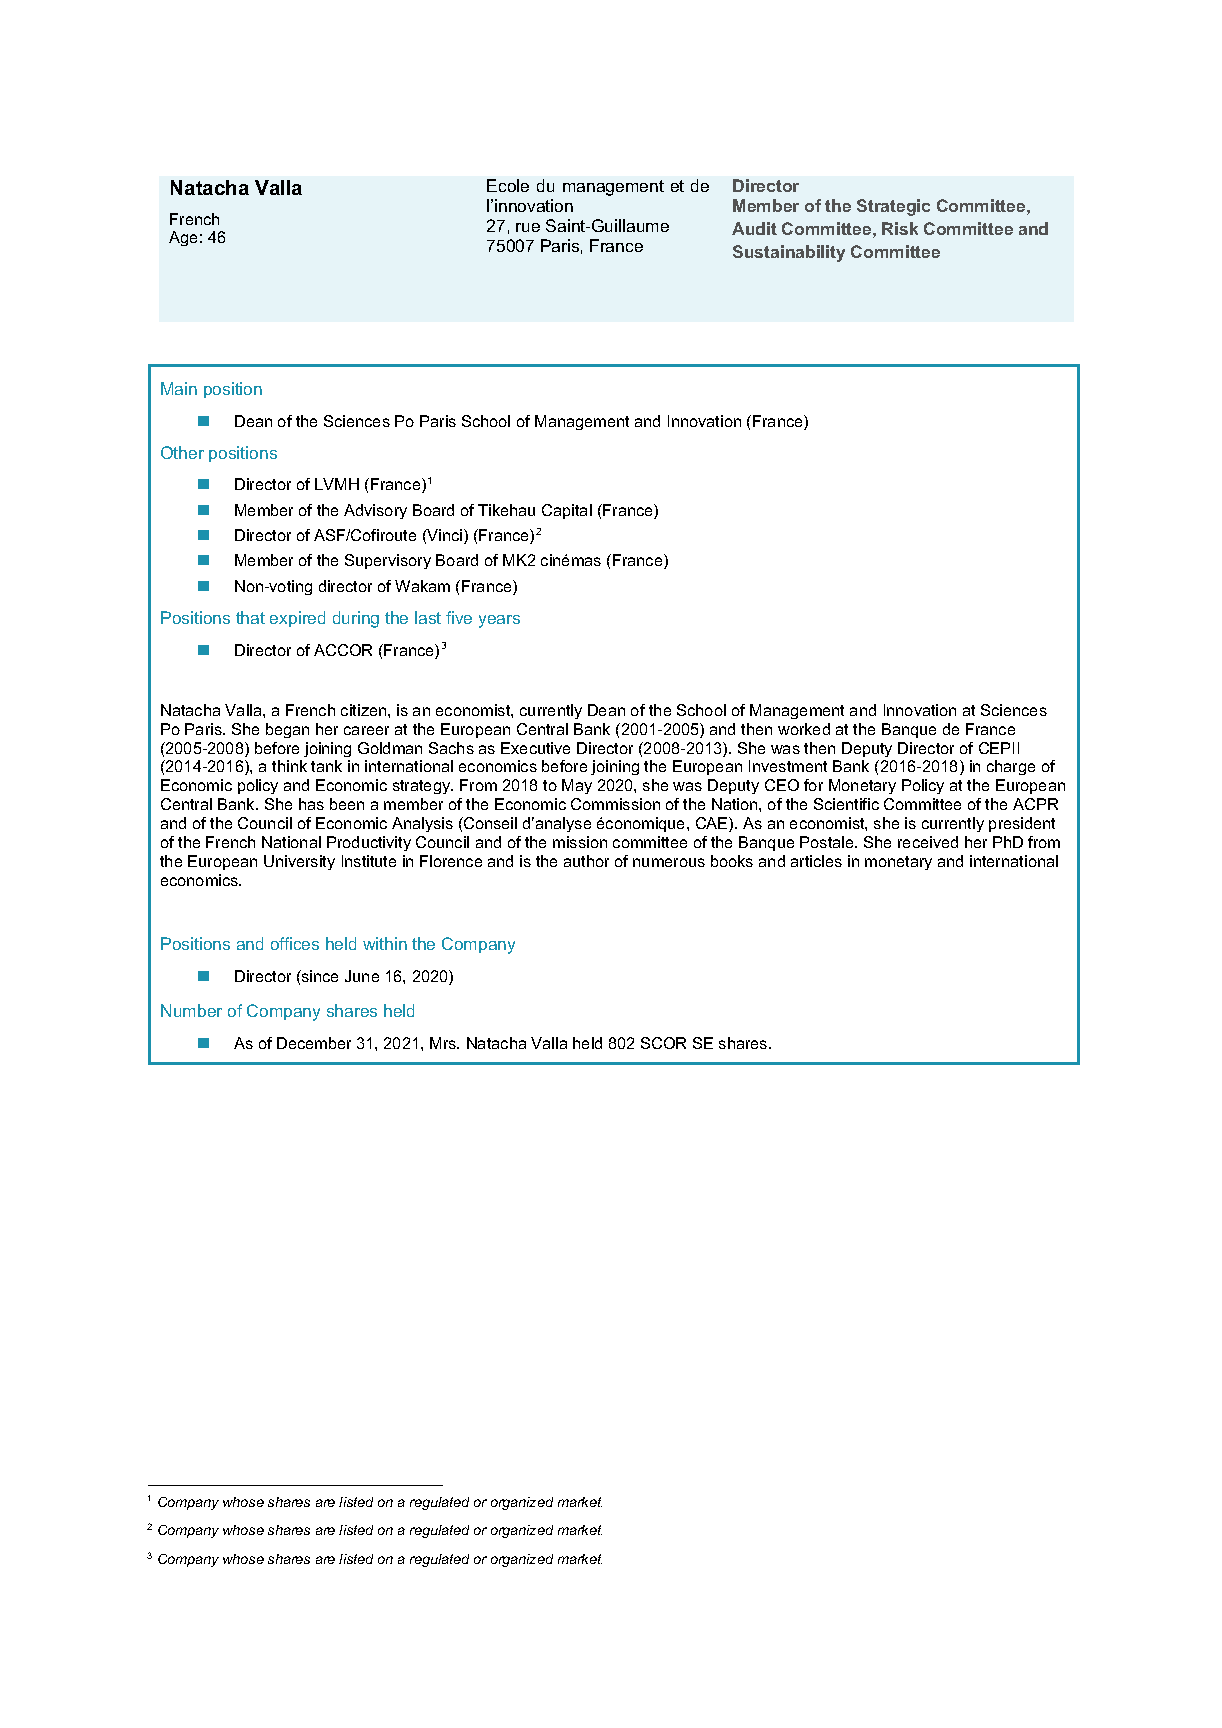 This image has height=1728, width=1222. I want to click on rue, so click(528, 227).
